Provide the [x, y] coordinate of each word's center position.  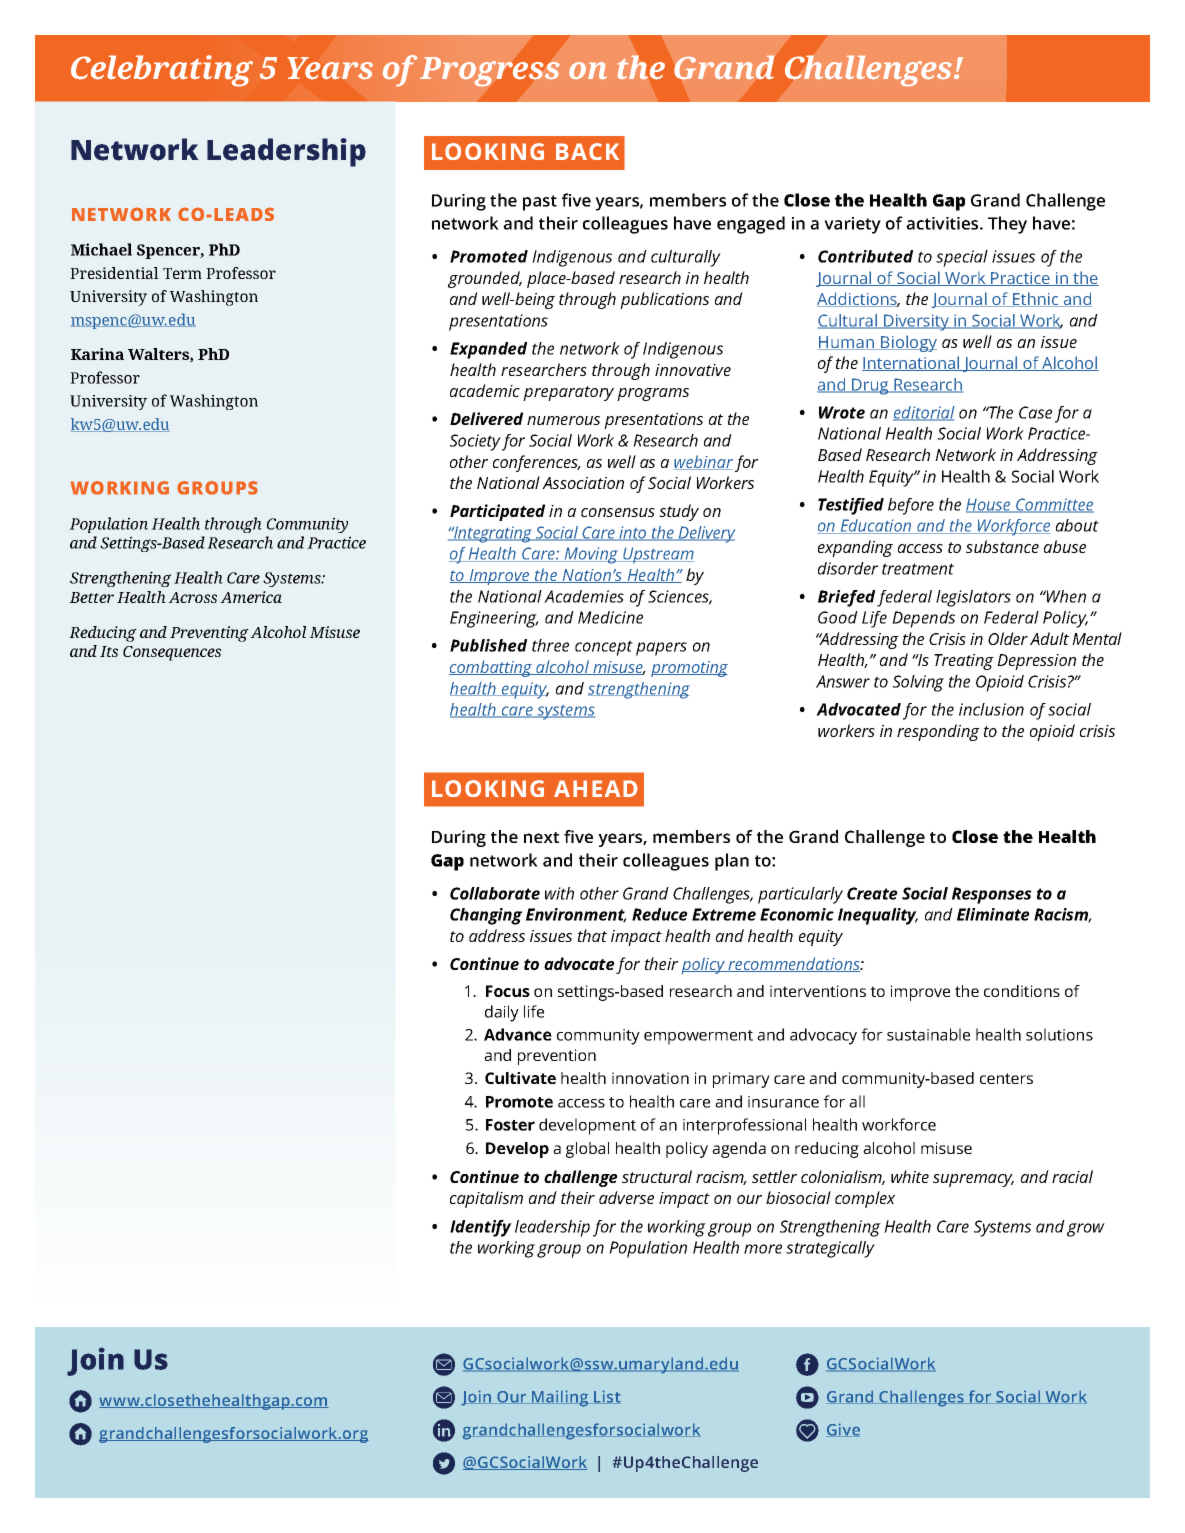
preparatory [568, 393]
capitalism [486, 1199]
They [1007, 225]
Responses [992, 895]
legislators [973, 598]
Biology [908, 343]
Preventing [209, 634]
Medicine [610, 617]
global [587, 1150]
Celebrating [162, 71]
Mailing [560, 1398]
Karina [97, 354]
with [559, 893]
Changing [486, 916]
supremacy [973, 1180]
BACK [587, 151]
